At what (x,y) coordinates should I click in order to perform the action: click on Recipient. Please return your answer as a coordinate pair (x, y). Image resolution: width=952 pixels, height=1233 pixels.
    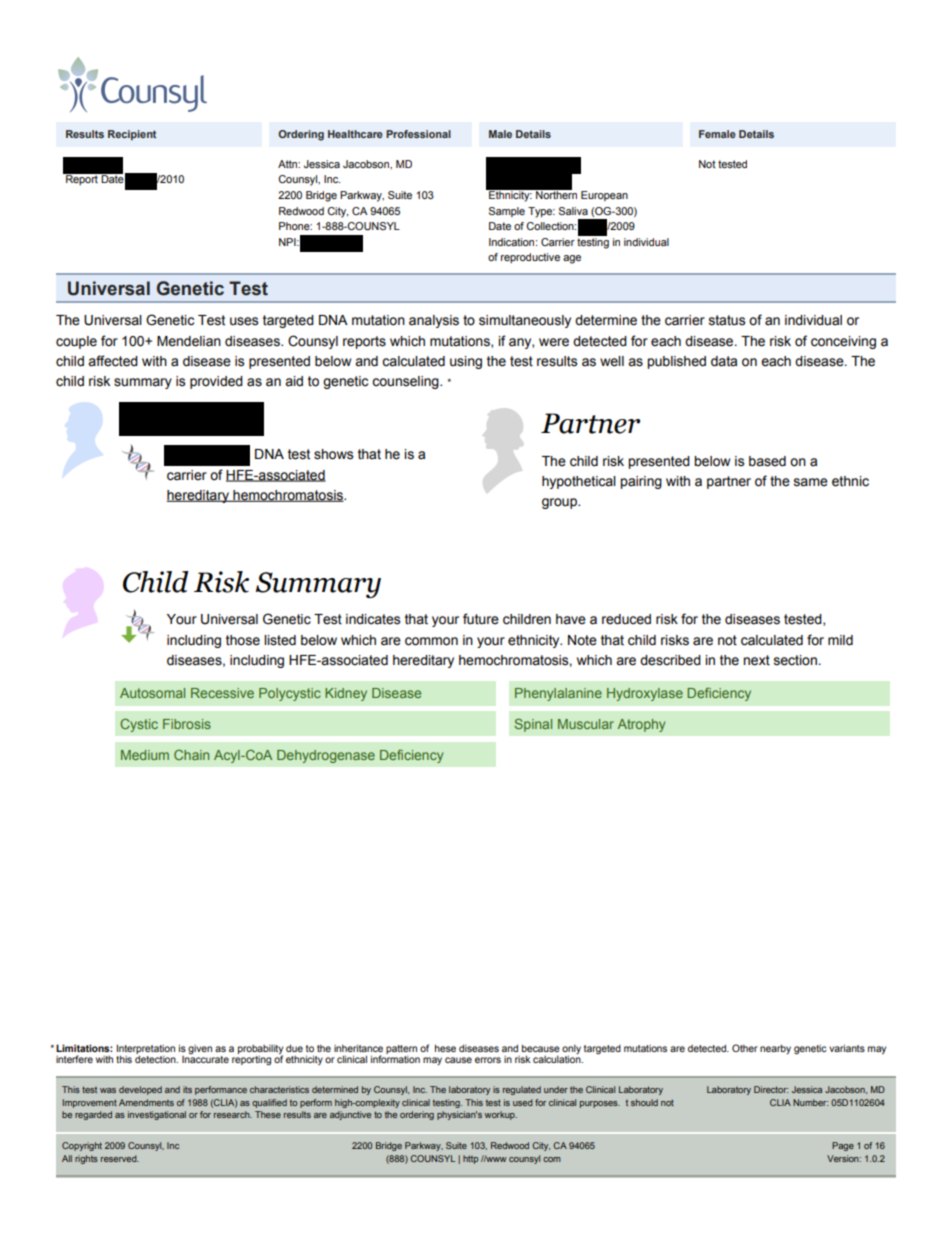
    Looking at the image, I should click on (132, 135).
